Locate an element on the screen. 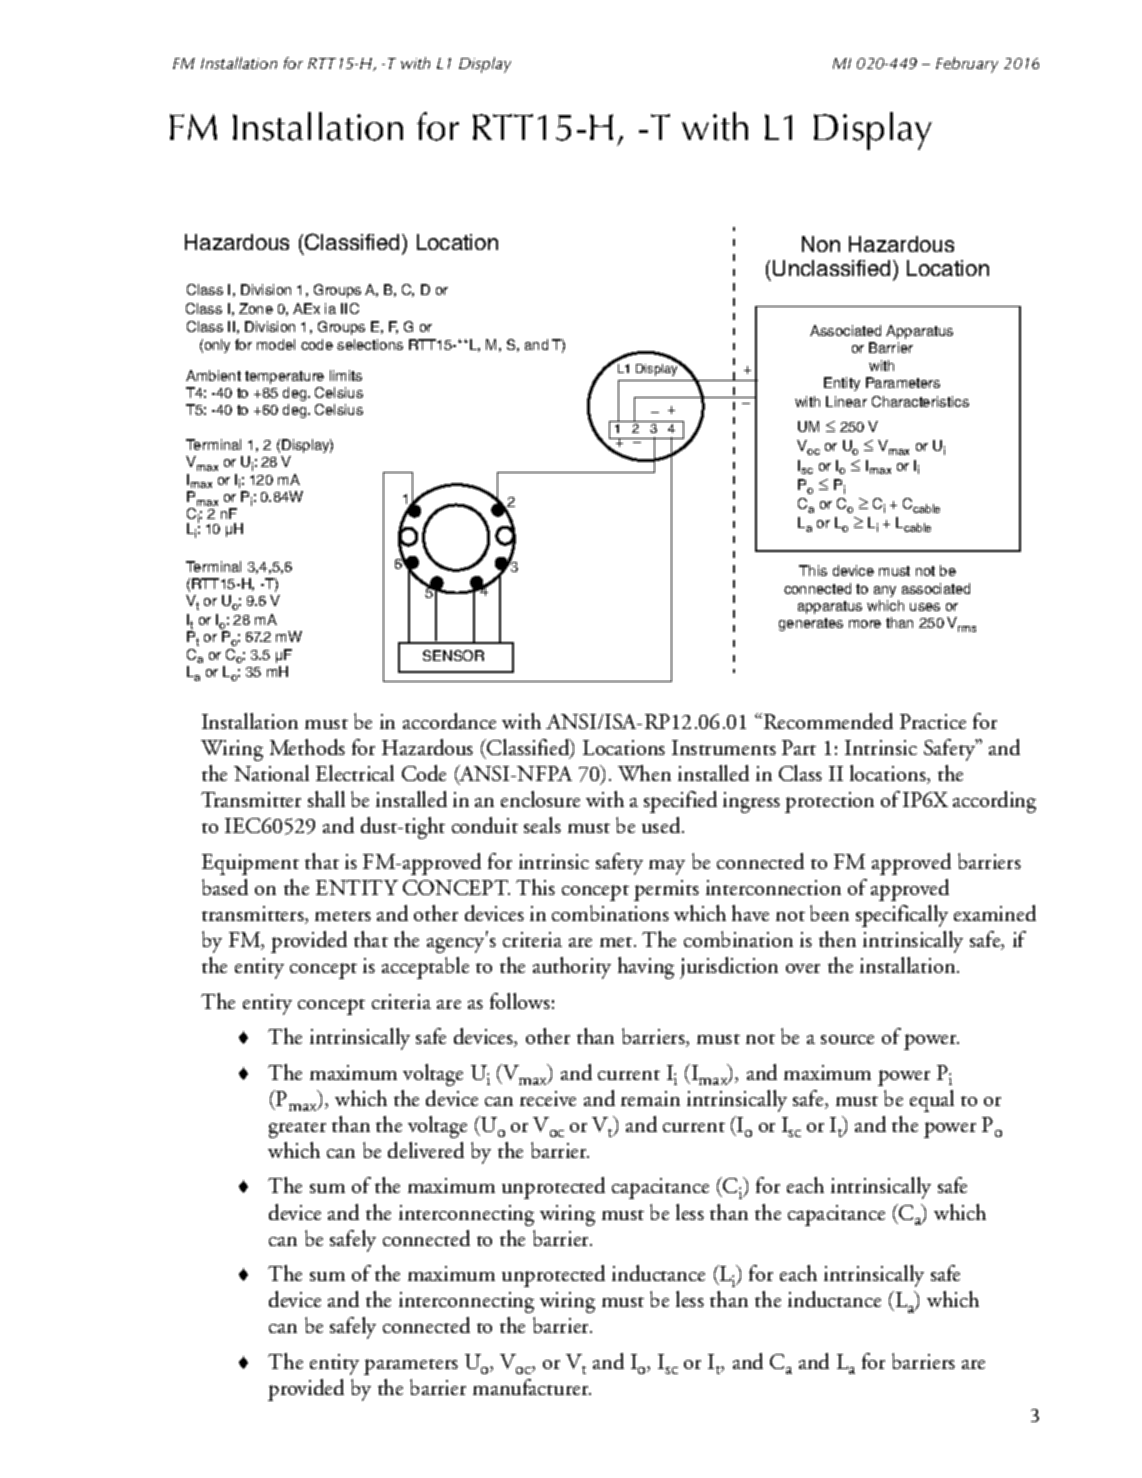  February is located at coordinates (967, 65).
